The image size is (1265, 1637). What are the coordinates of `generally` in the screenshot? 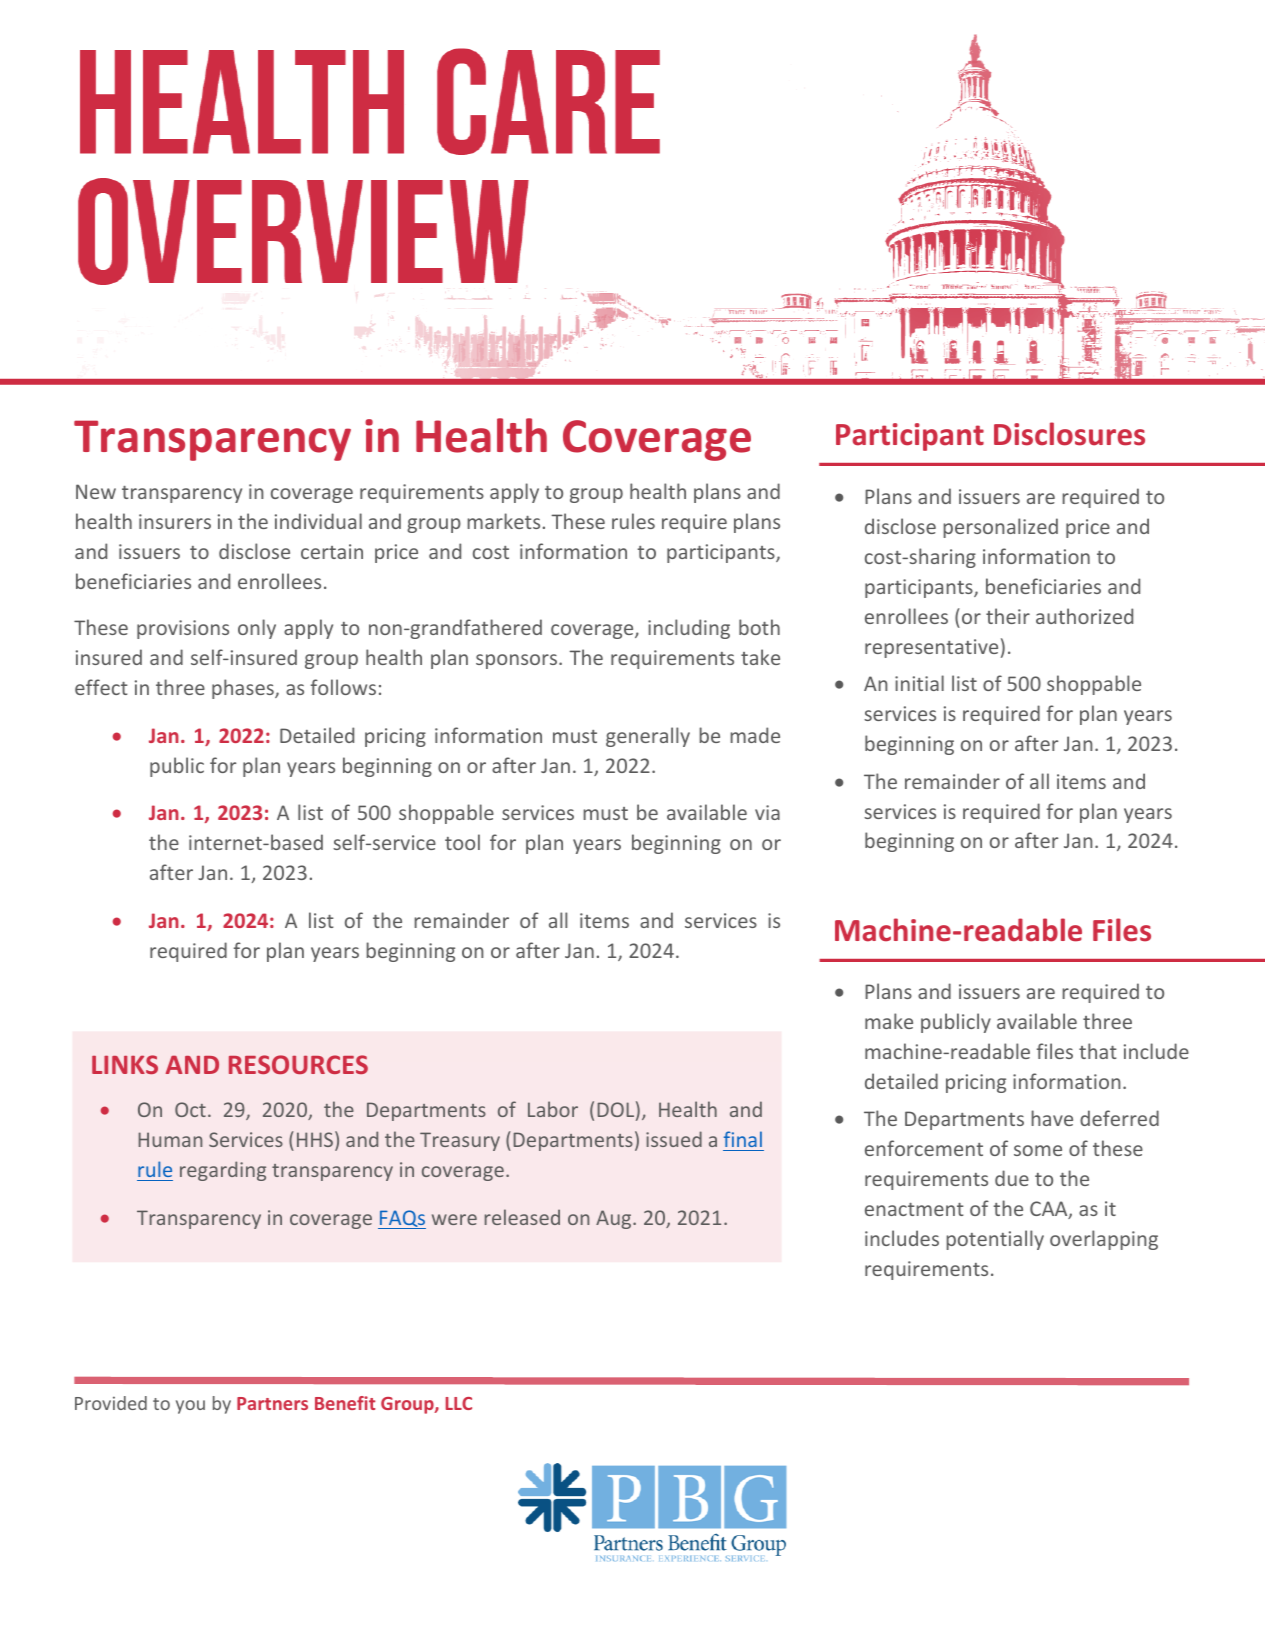 It's located at (648, 737).
